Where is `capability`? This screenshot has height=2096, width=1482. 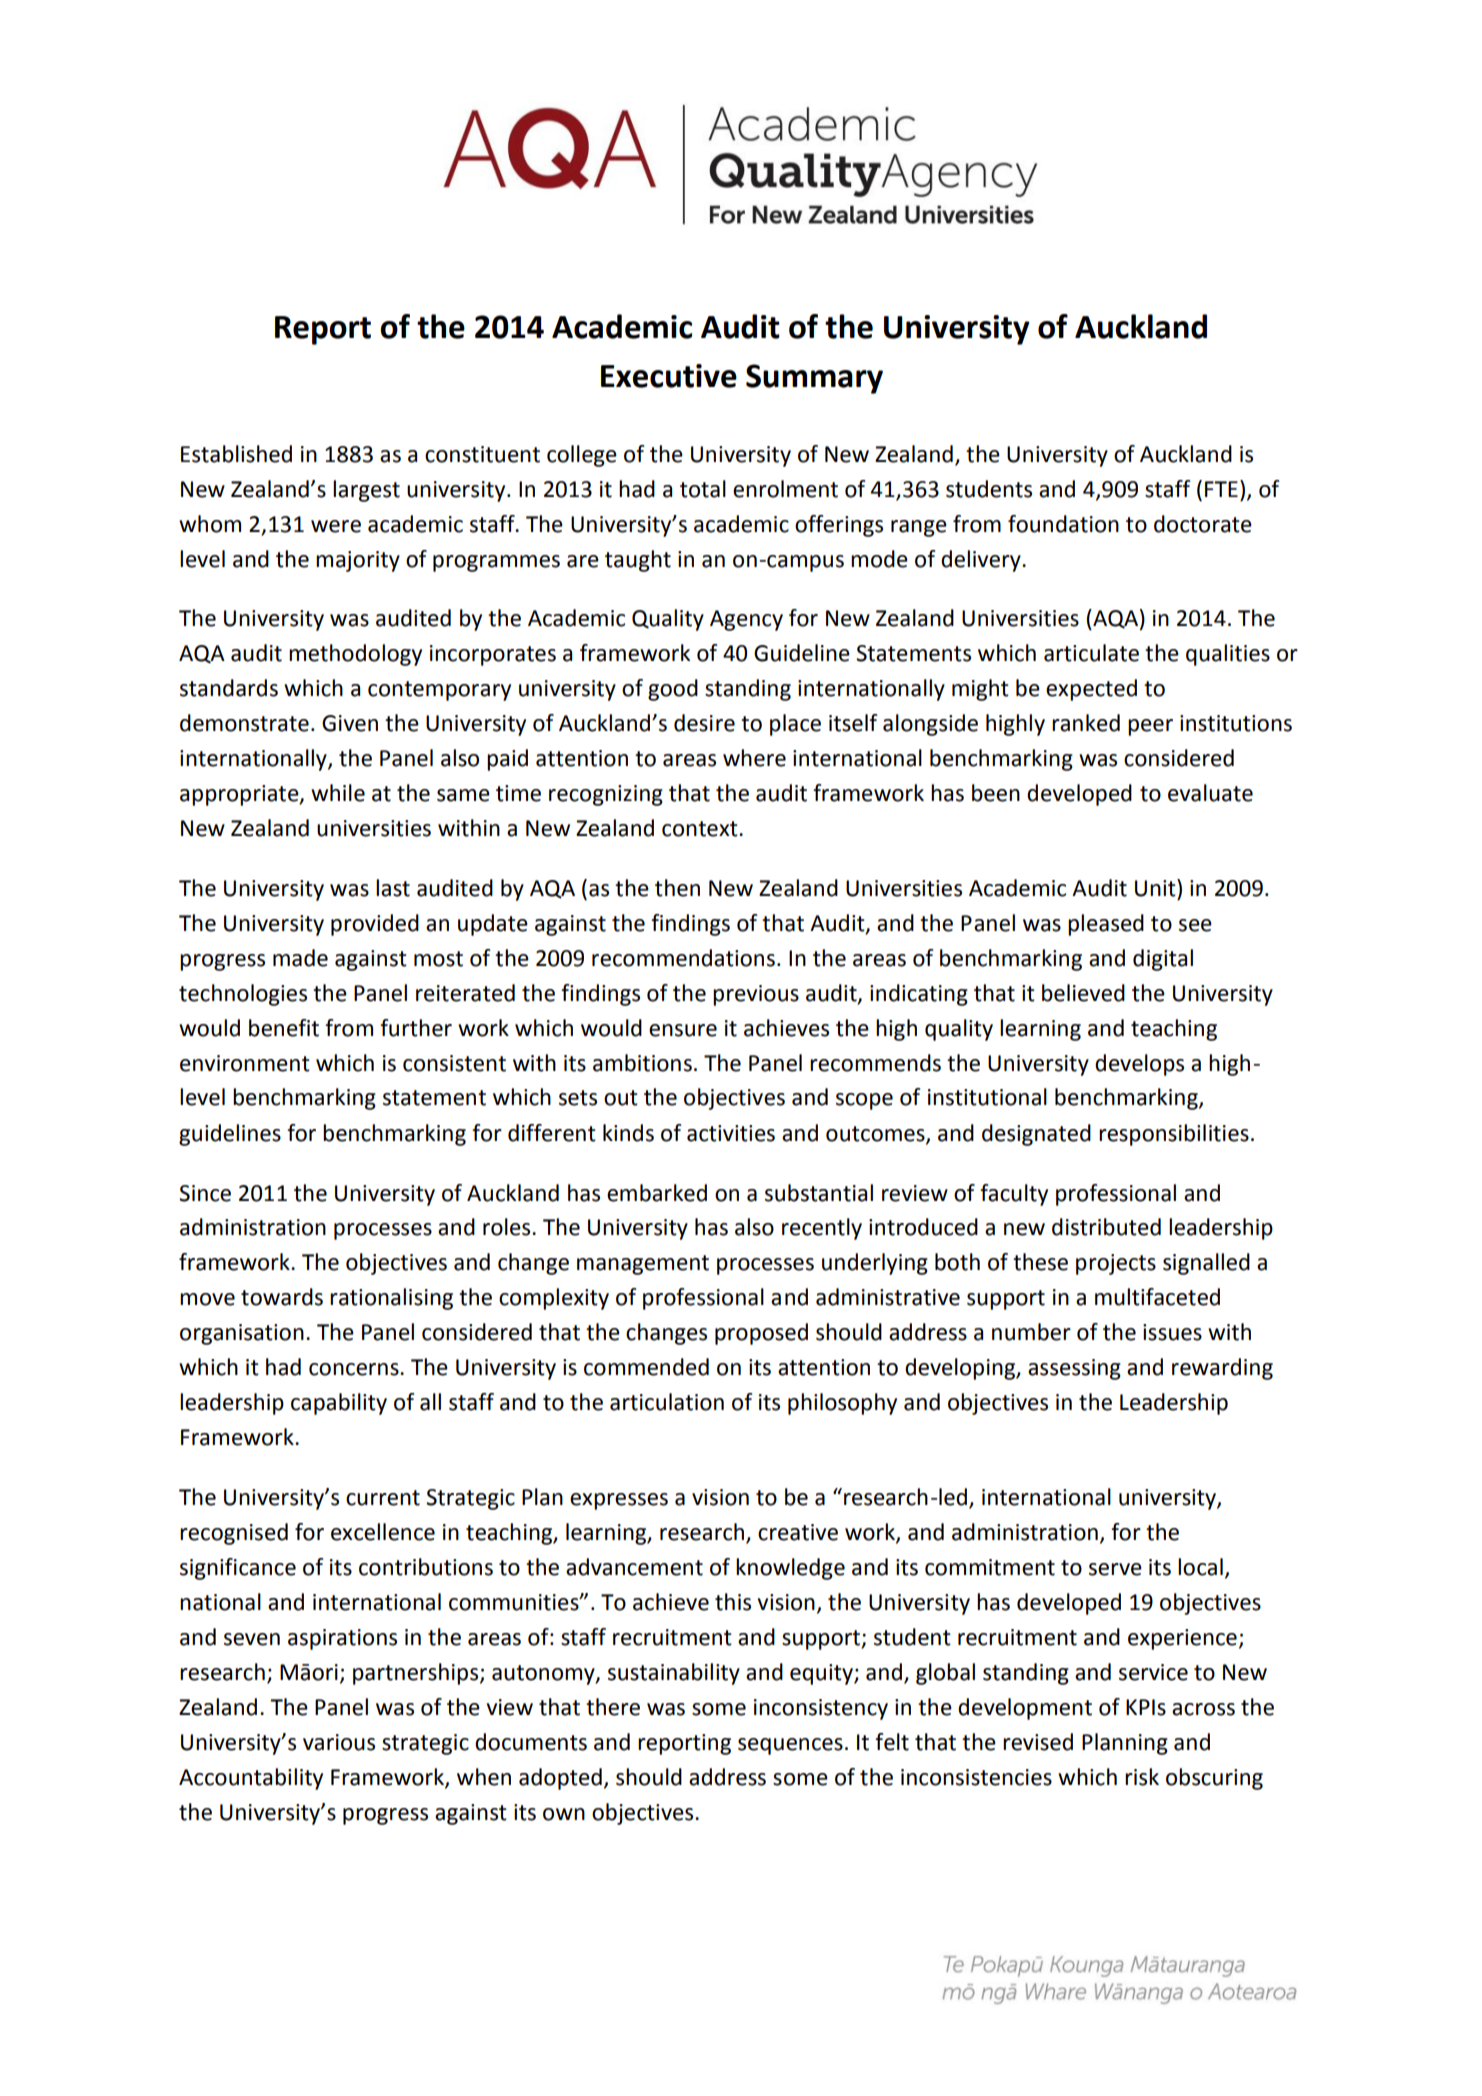 capability is located at coordinates (339, 1404).
